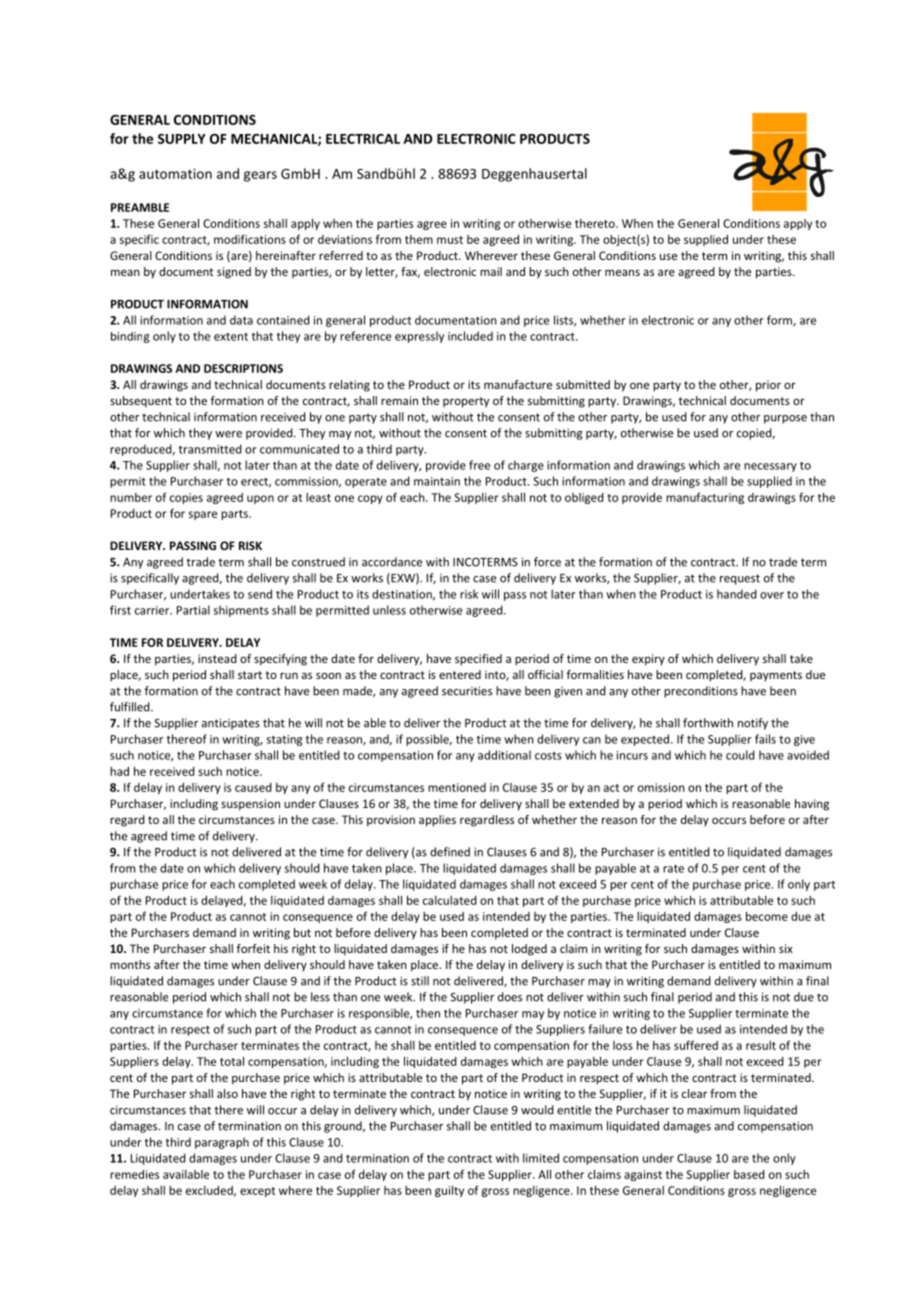 The image size is (924, 1308). What do you see at coordinates (217, 658) in the image?
I see `instead` at bounding box center [217, 658].
